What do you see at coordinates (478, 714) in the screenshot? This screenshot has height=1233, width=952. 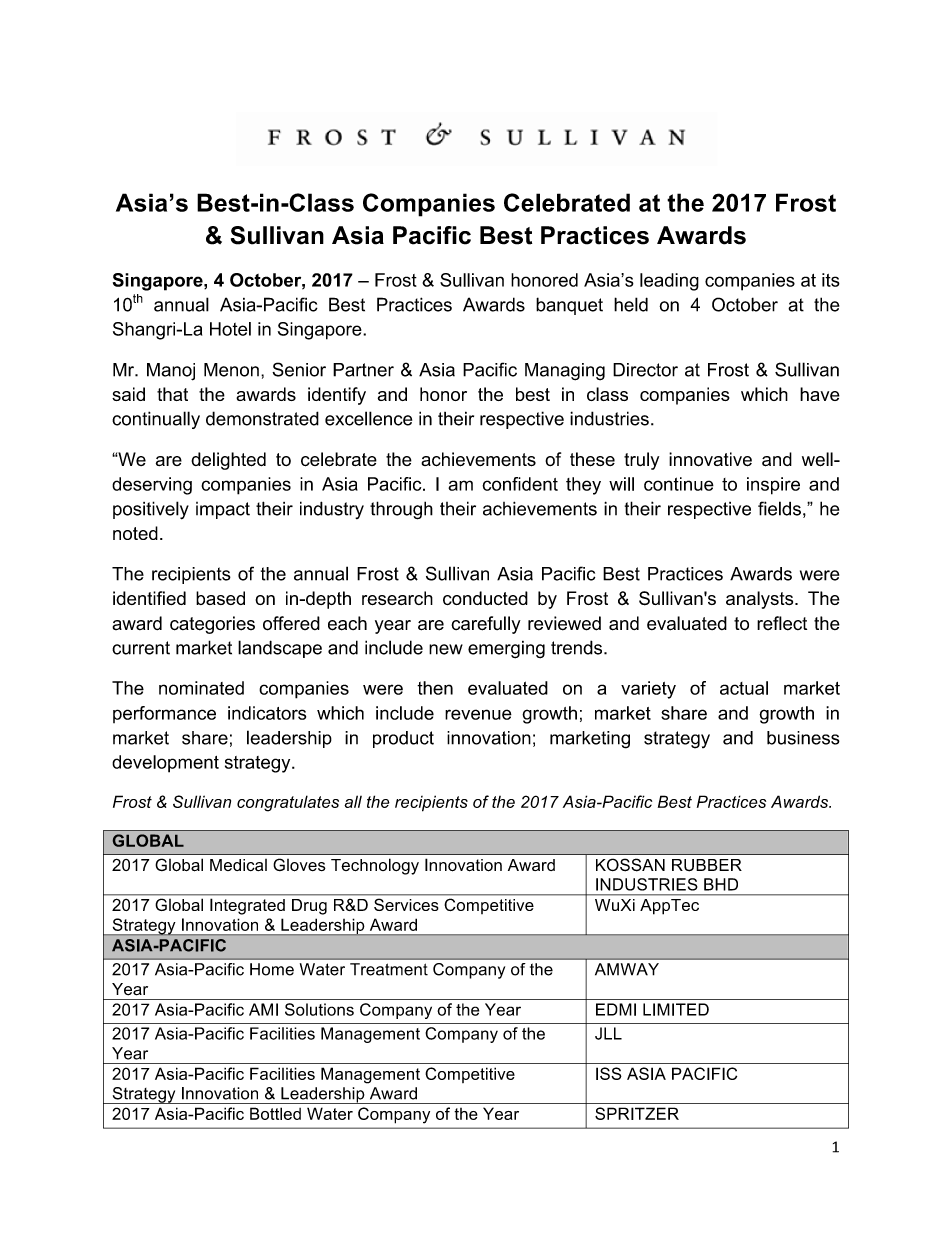 I see `revenue` at bounding box center [478, 714].
